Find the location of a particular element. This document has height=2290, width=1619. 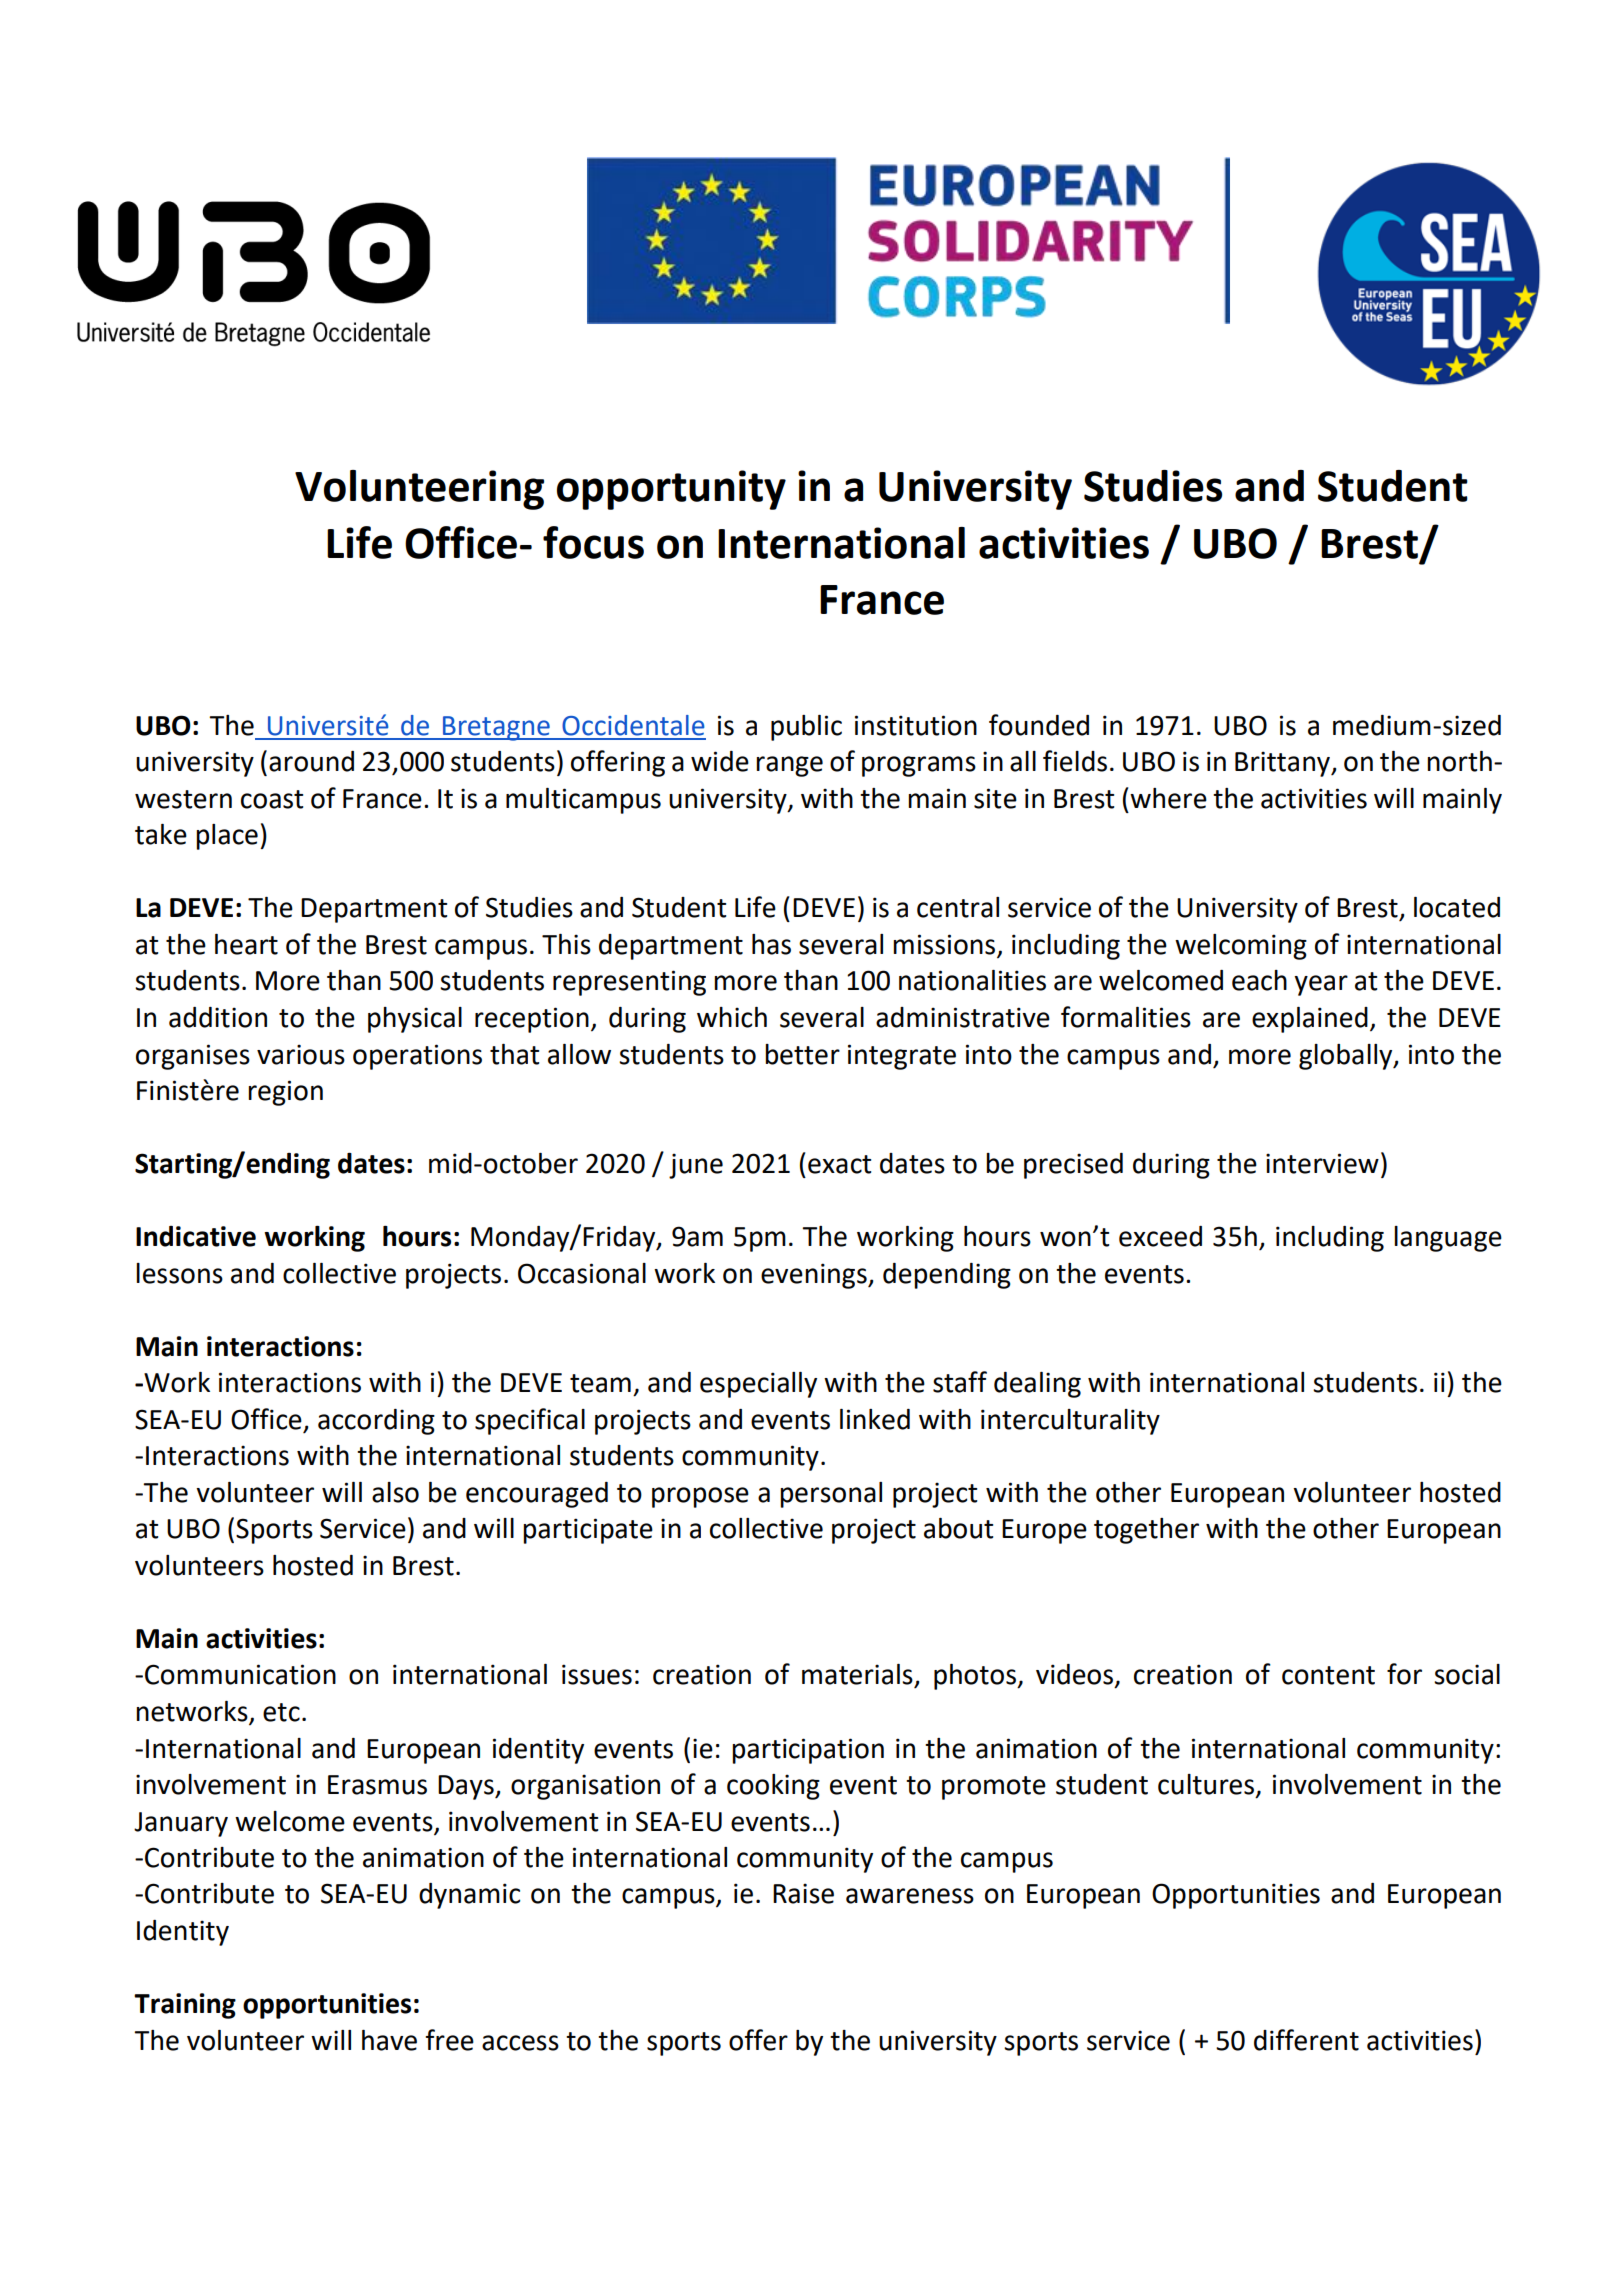

better is located at coordinates (802, 1054).
